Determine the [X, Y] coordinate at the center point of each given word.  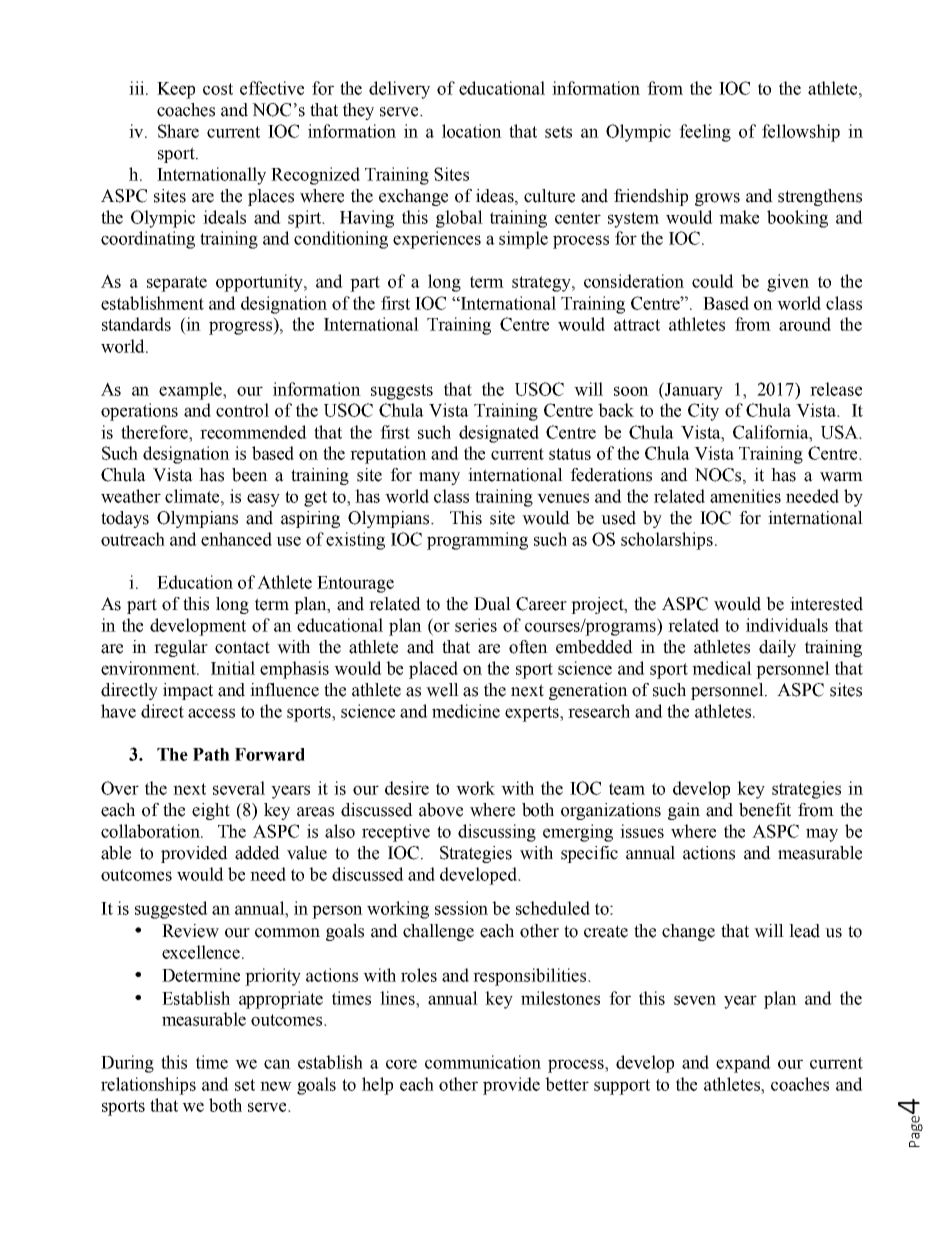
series [476, 625]
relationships [148, 1086]
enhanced [236, 539]
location [472, 131]
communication [483, 1062]
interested [826, 604]
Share [178, 131]
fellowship [801, 133]
